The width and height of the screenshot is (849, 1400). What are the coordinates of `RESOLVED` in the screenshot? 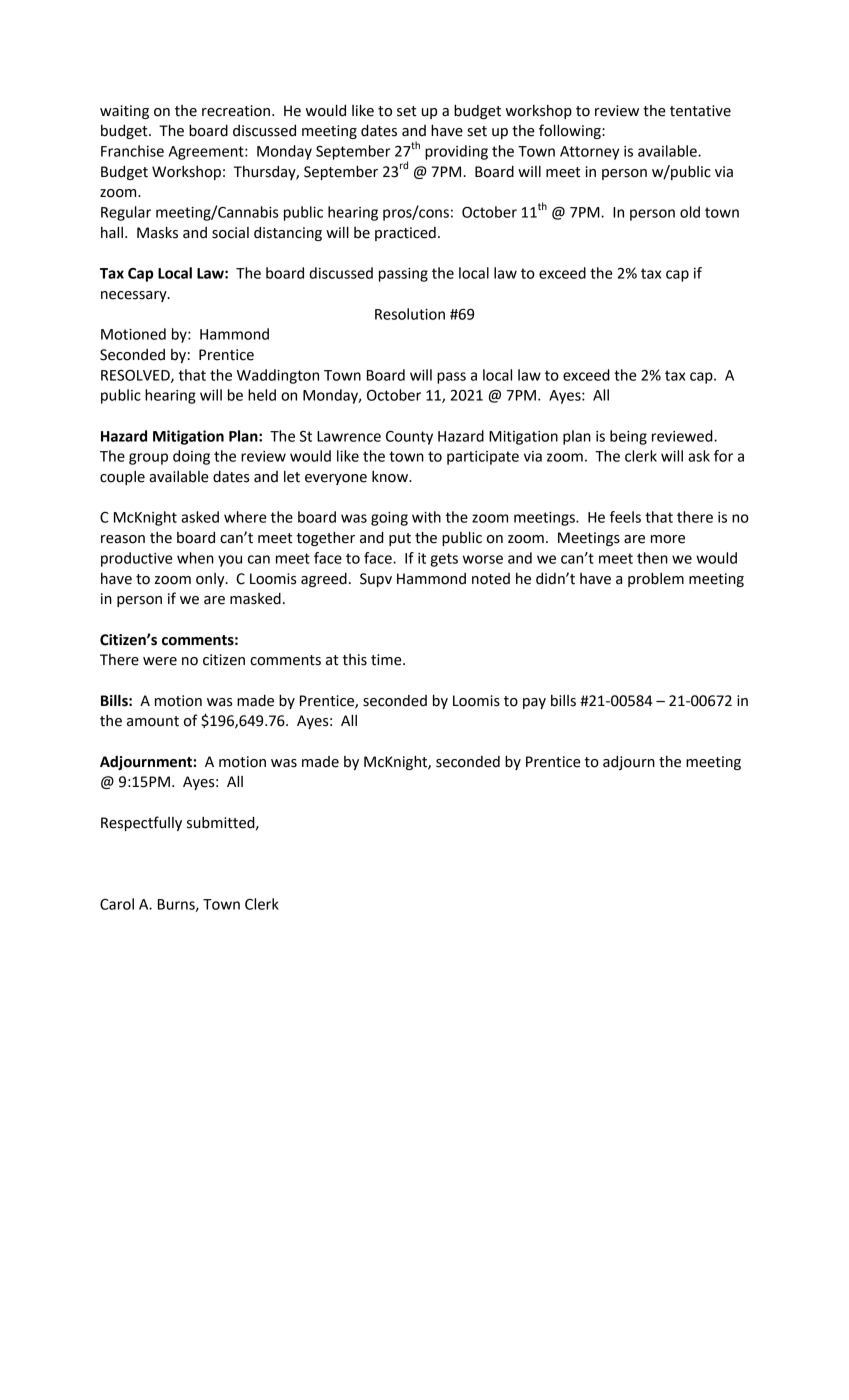 It's located at (136, 376).
